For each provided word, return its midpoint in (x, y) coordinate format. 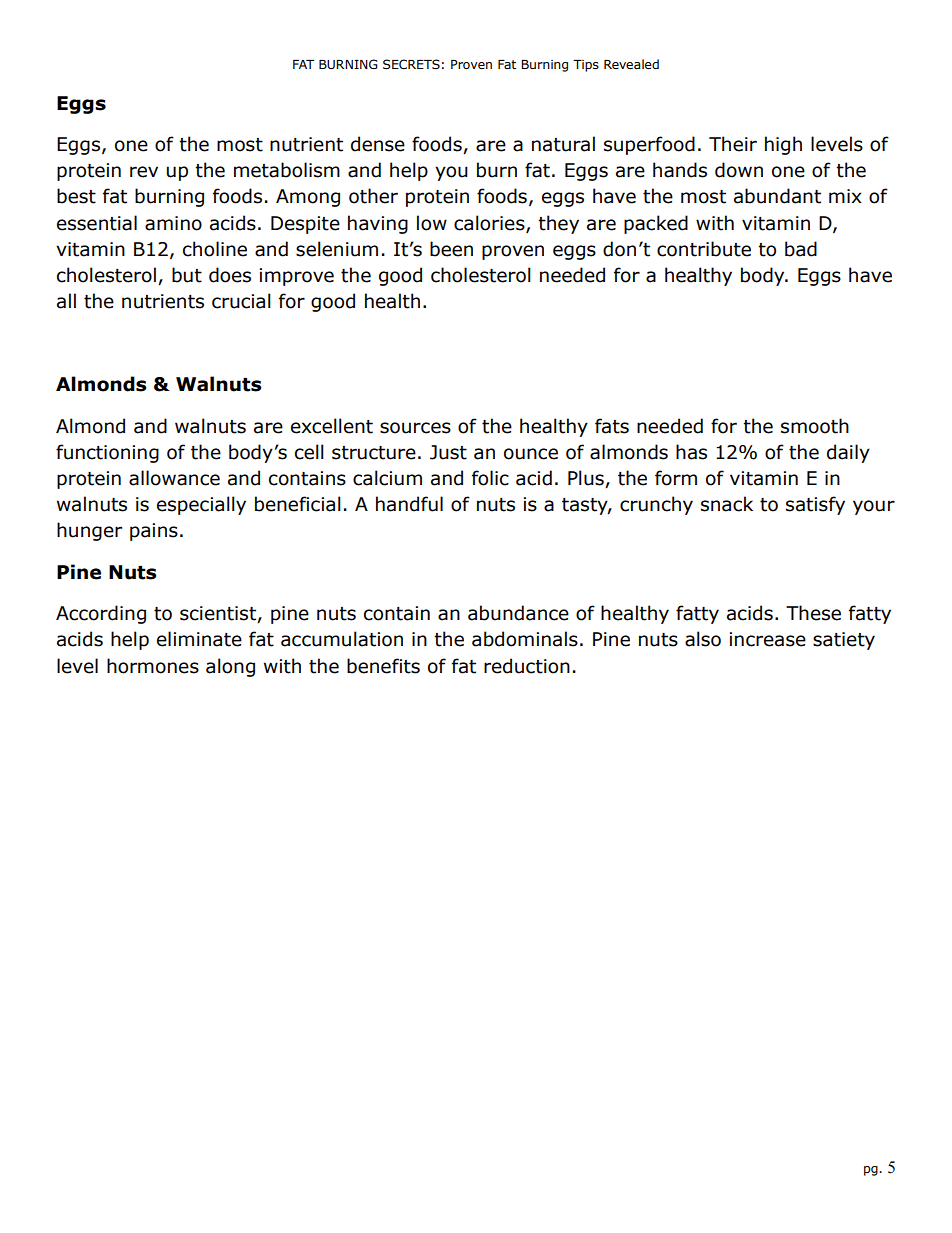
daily (848, 453)
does (230, 275)
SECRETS (411, 64)
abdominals (525, 639)
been (451, 249)
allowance (174, 478)
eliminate (199, 639)
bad (801, 249)
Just (448, 452)
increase (768, 639)
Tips (586, 66)
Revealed (631, 64)
